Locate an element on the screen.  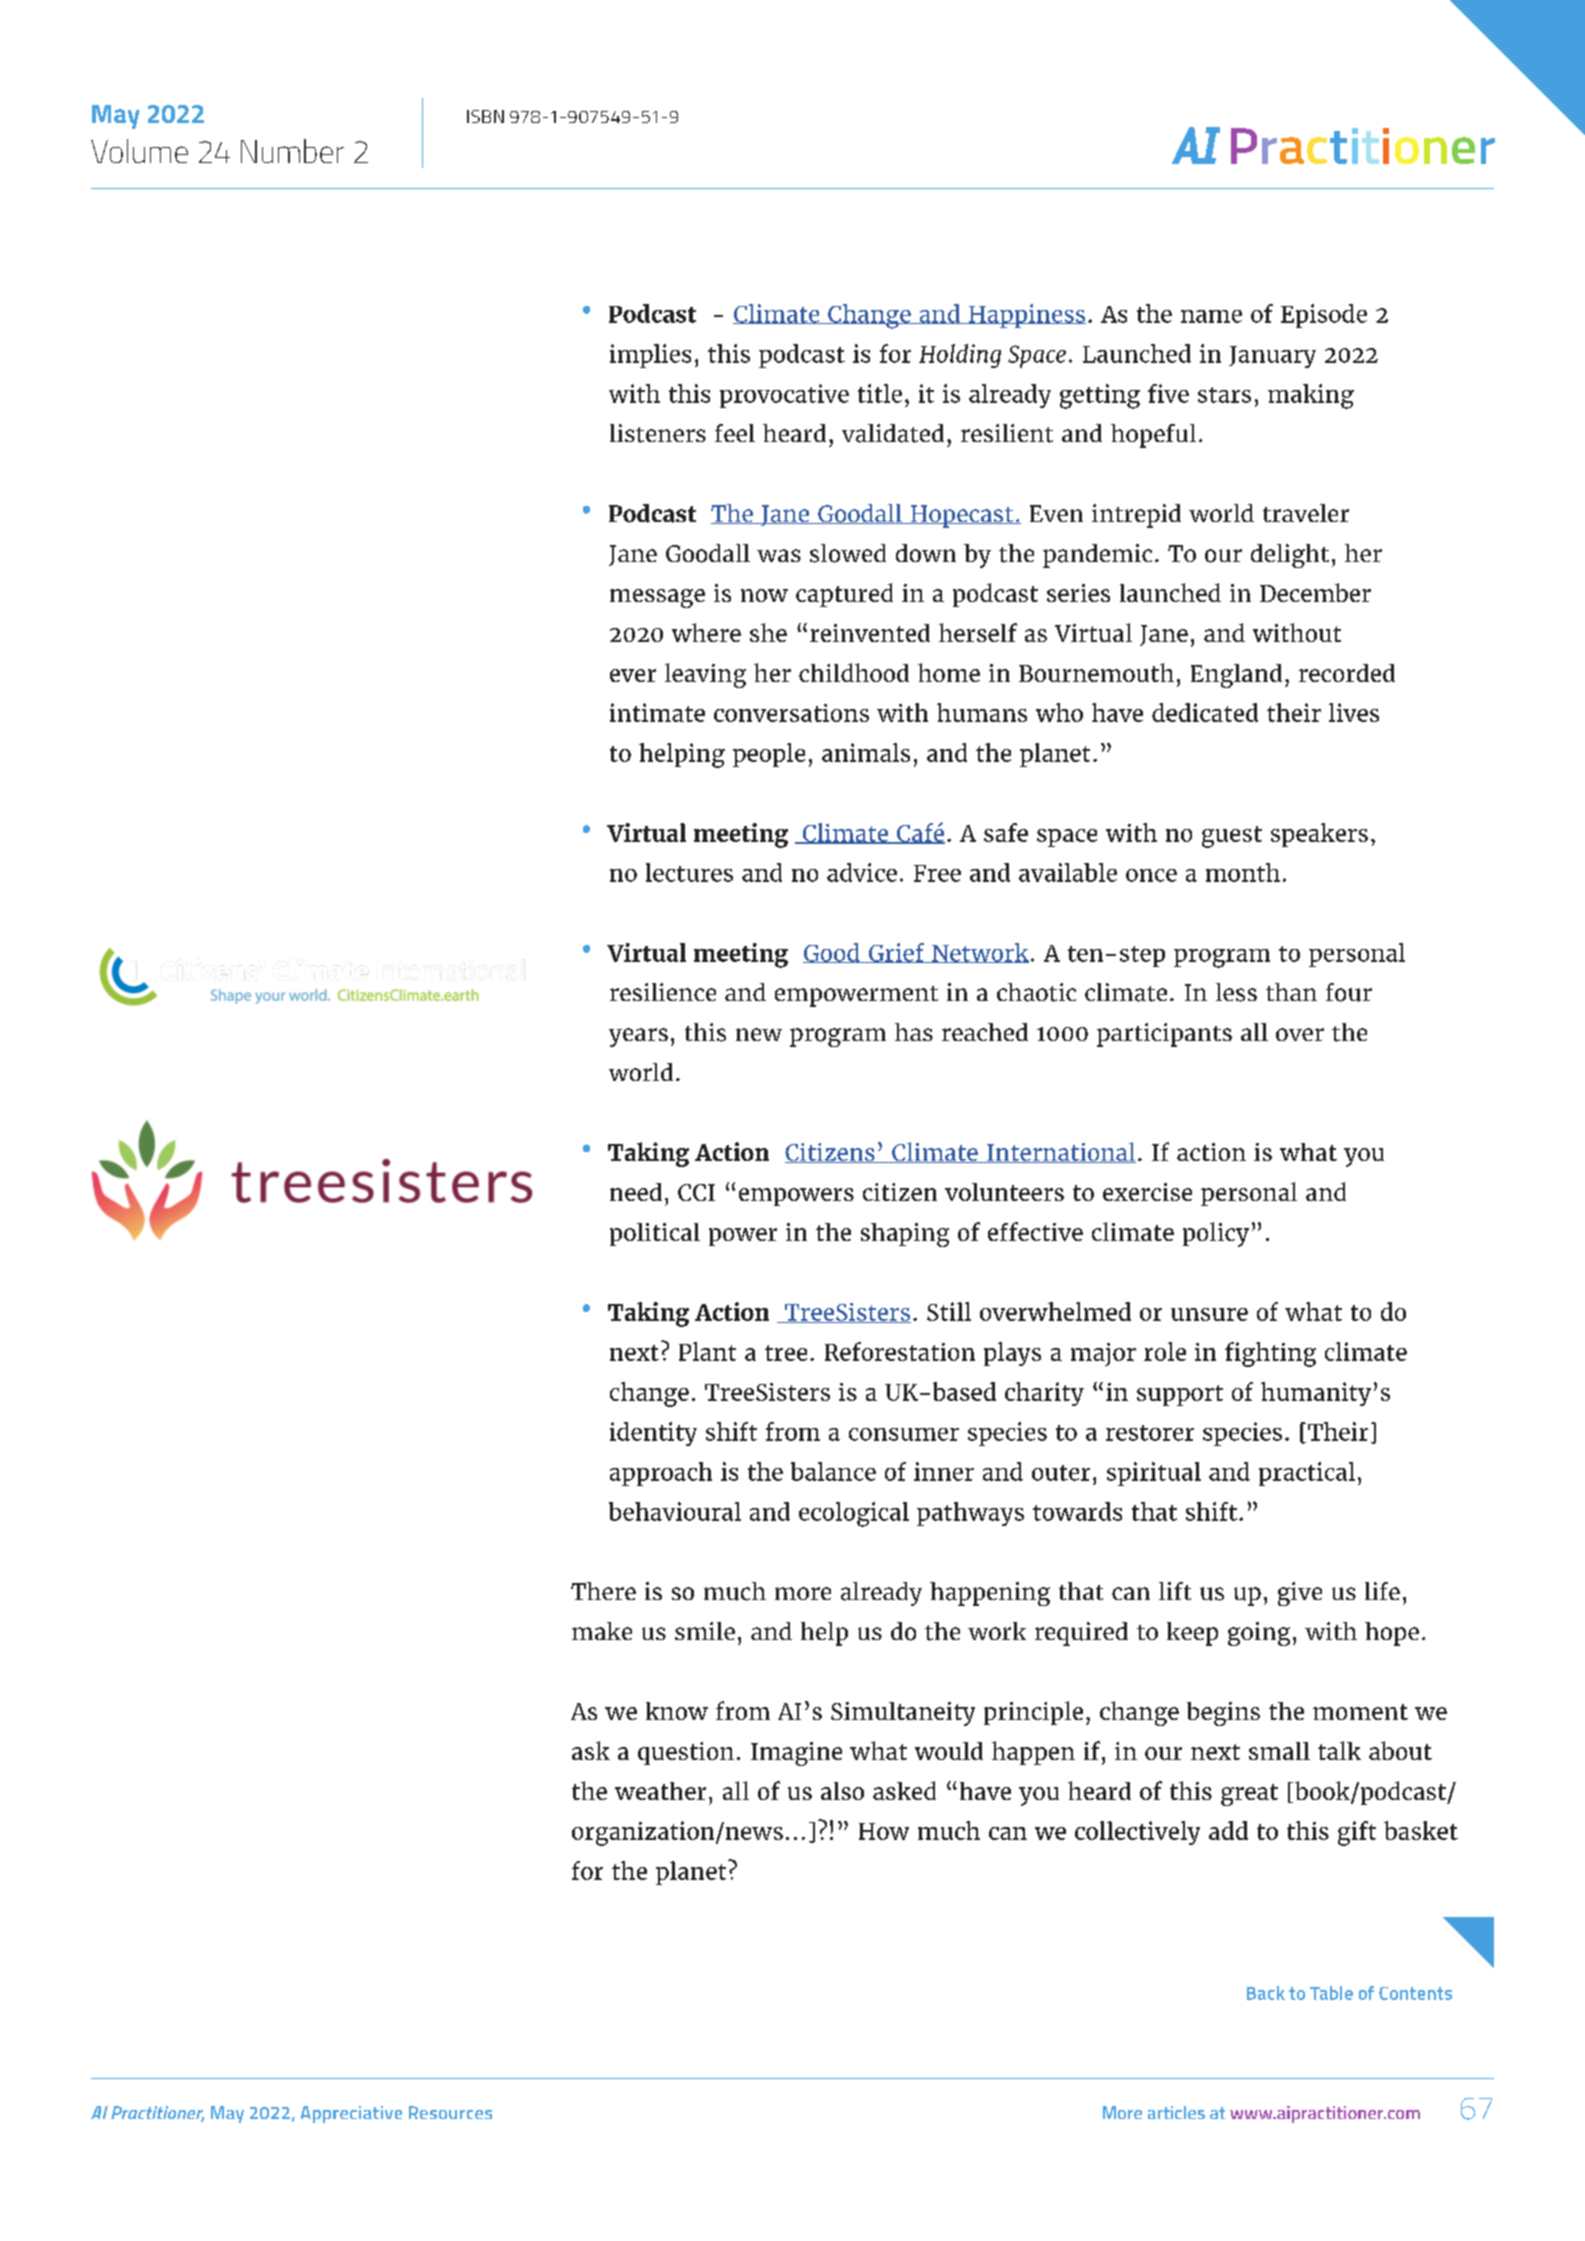
guest is located at coordinates (1232, 837).
